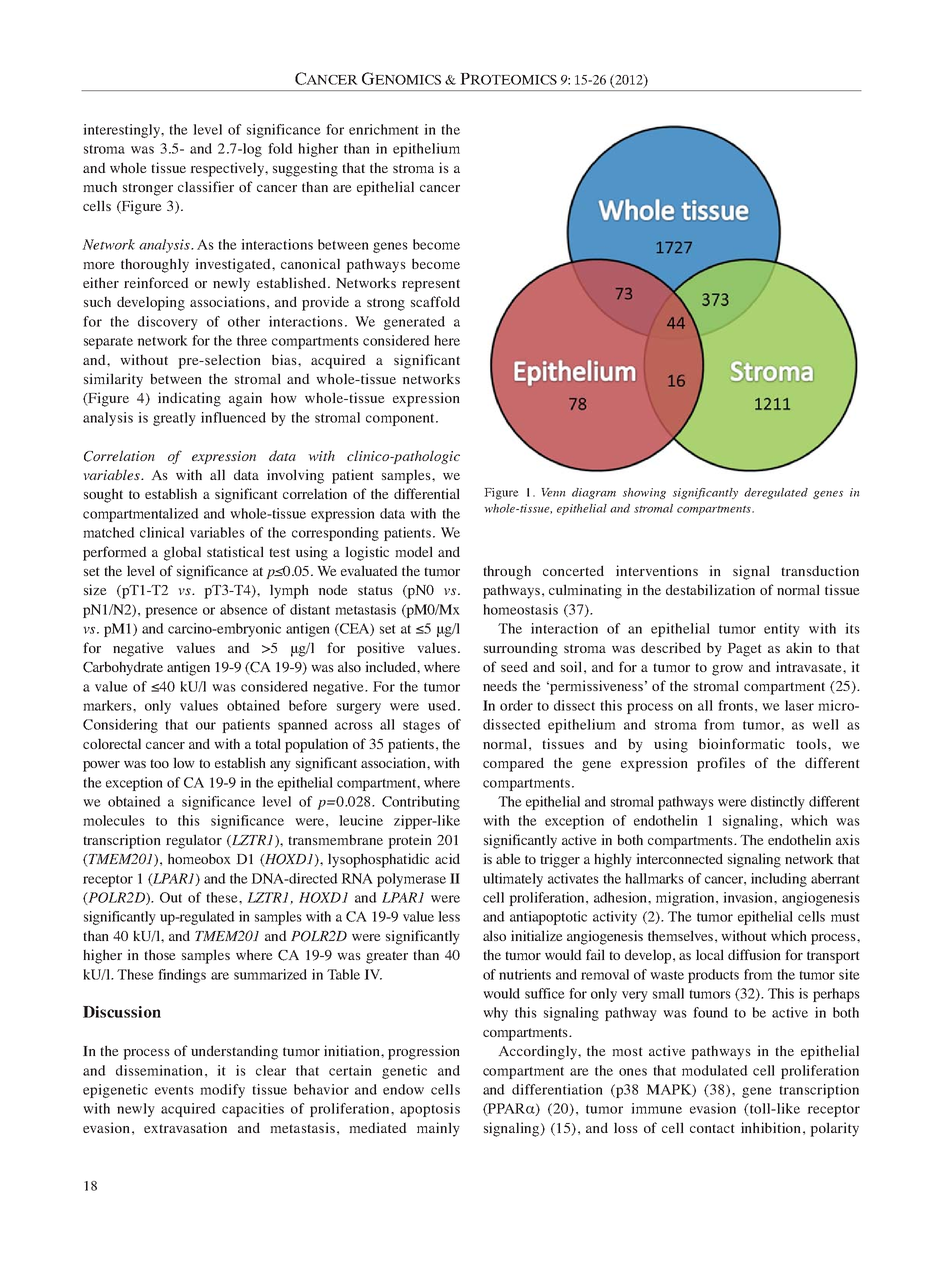  I want to click on represent, so click(431, 285).
